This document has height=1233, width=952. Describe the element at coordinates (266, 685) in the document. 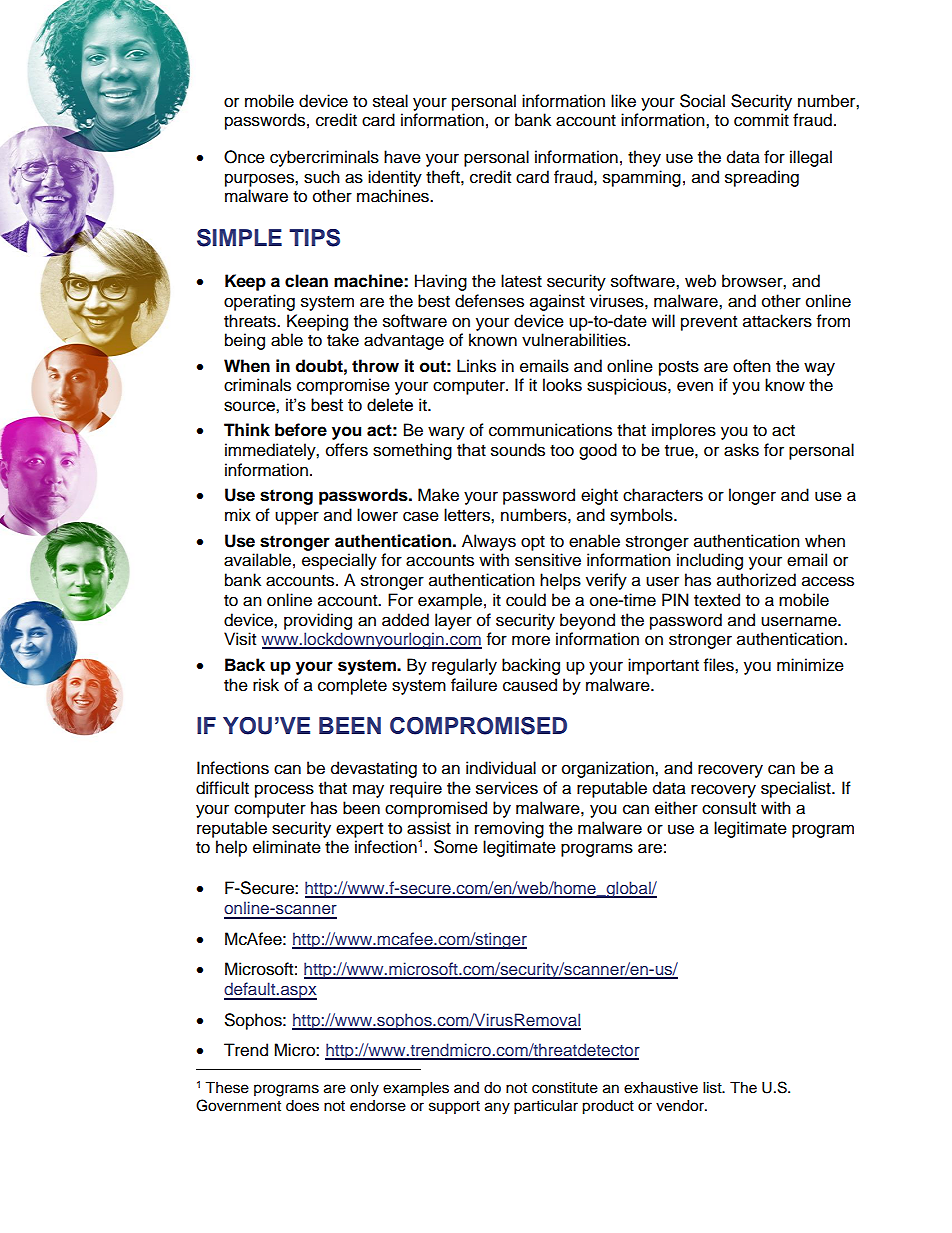

I see `risk` at that location.
